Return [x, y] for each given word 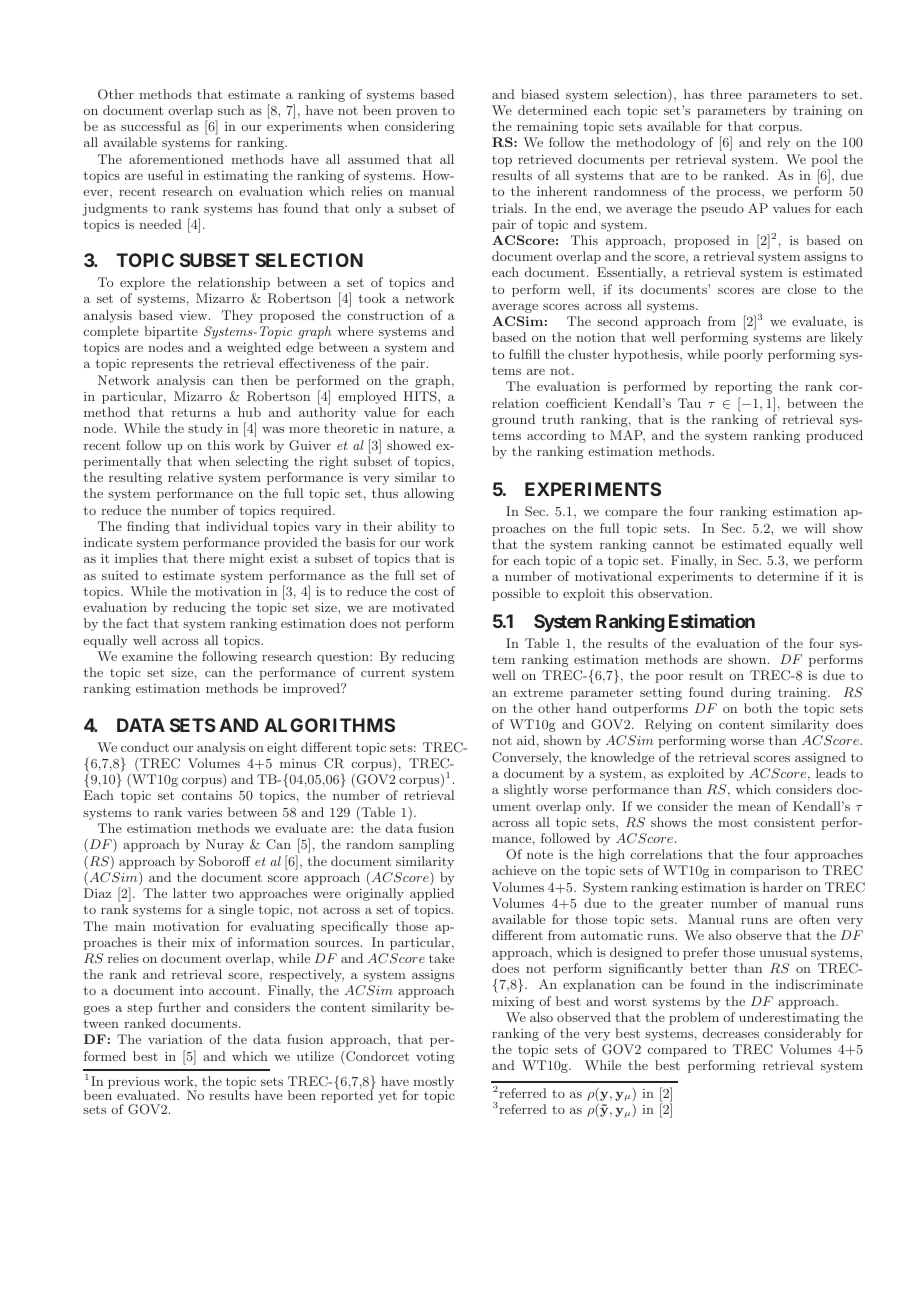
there [209, 558]
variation [175, 1039]
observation [674, 593]
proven [417, 113]
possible [516, 594]
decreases [731, 1033]
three [726, 94]
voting [435, 1058]
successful [151, 126]
